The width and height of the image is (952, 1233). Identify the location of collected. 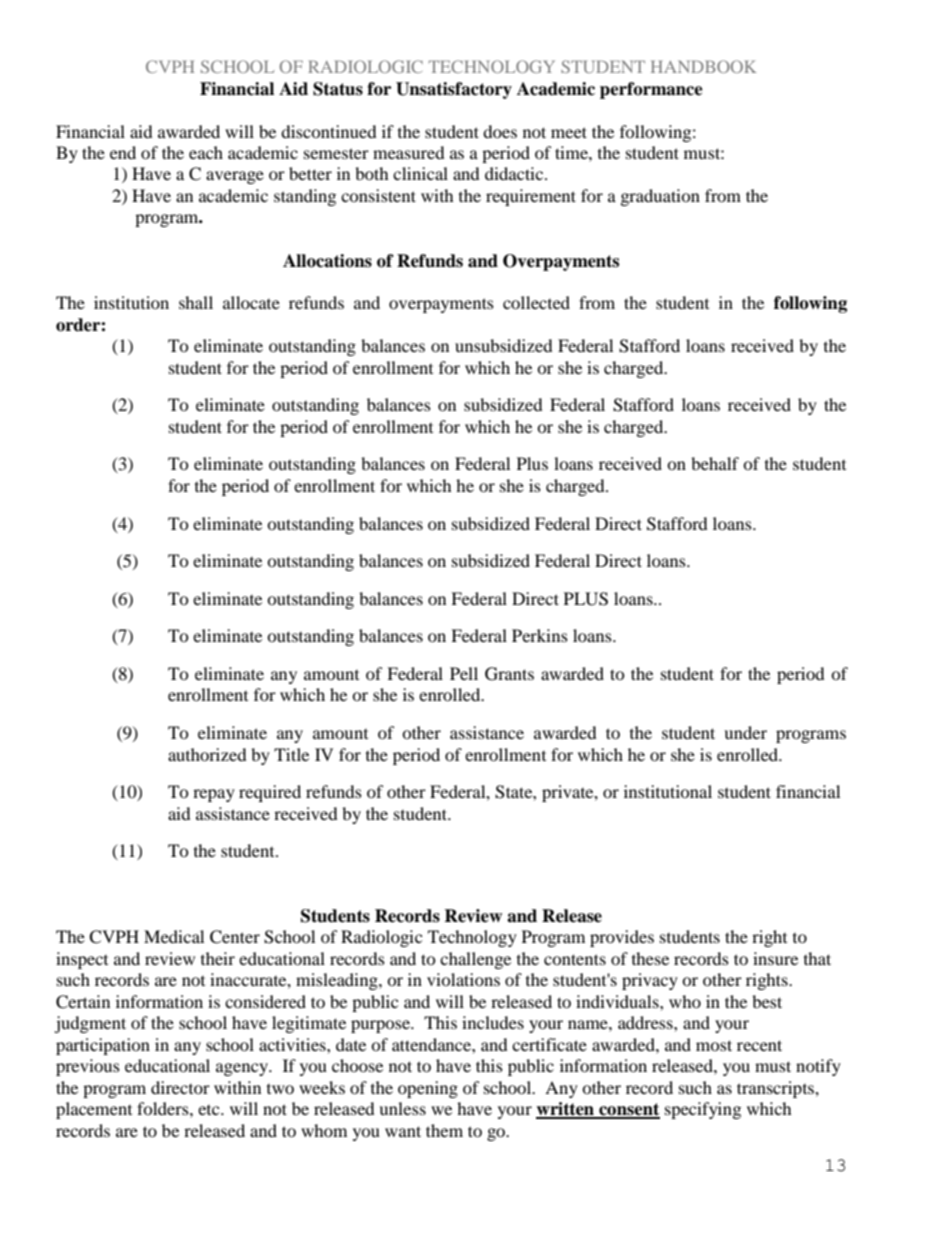
(536, 302).
